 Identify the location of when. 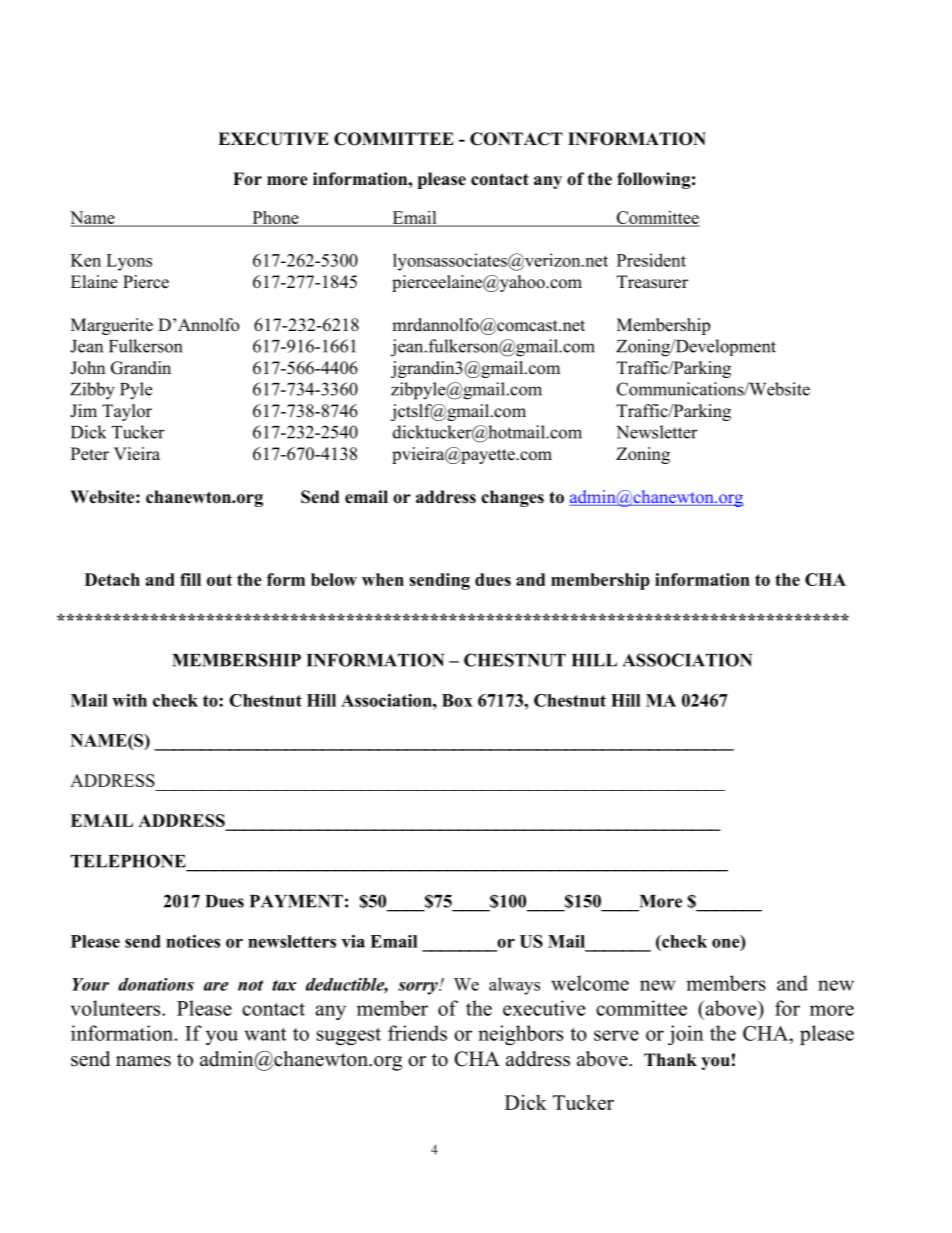
(383, 579).
